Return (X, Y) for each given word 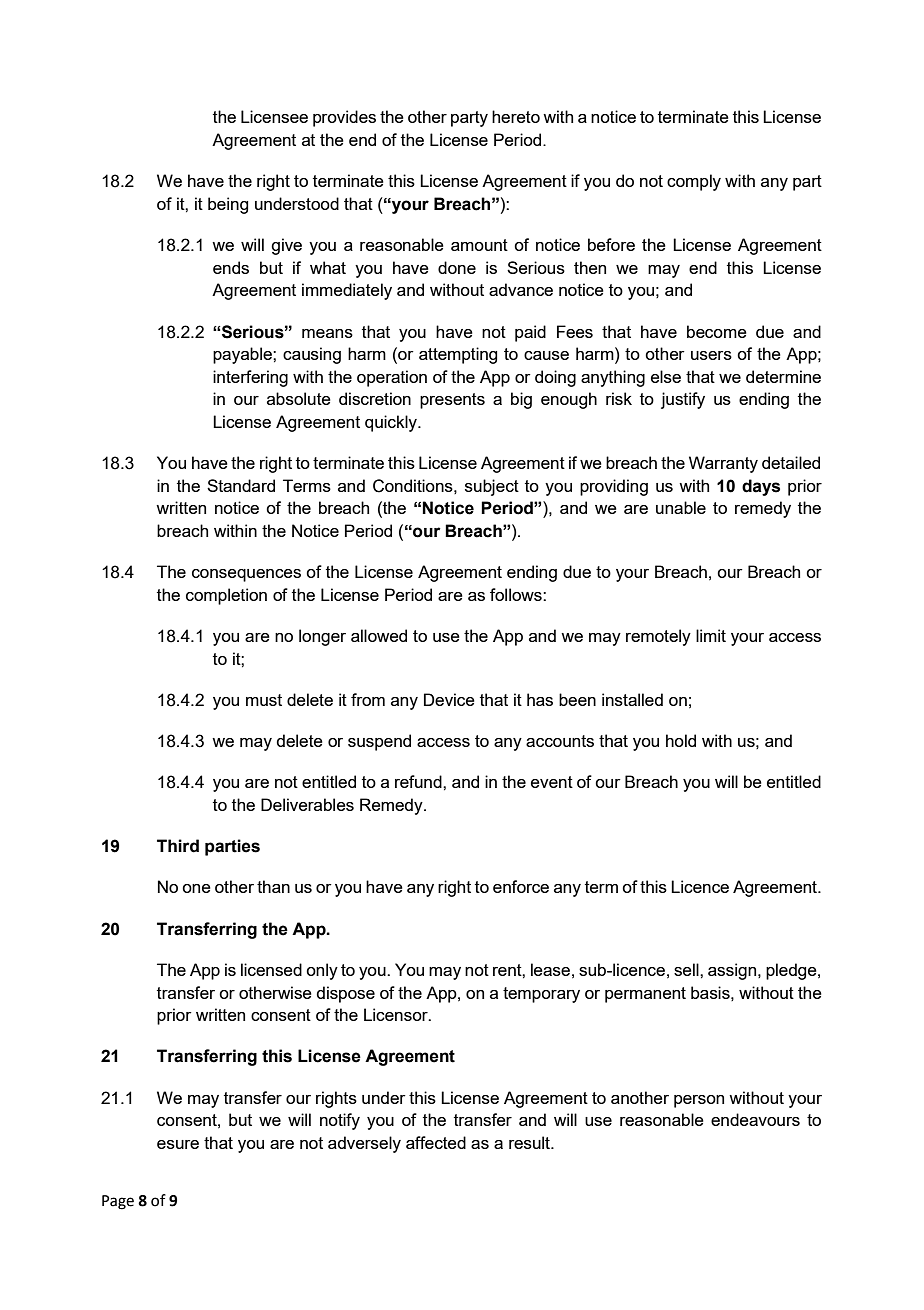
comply (694, 182)
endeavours (755, 1119)
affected (436, 1142)
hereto (516, 116)
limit (711, 635)
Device (449, 699)
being (228, 205)
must (264, 700)
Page (118, 1202)
